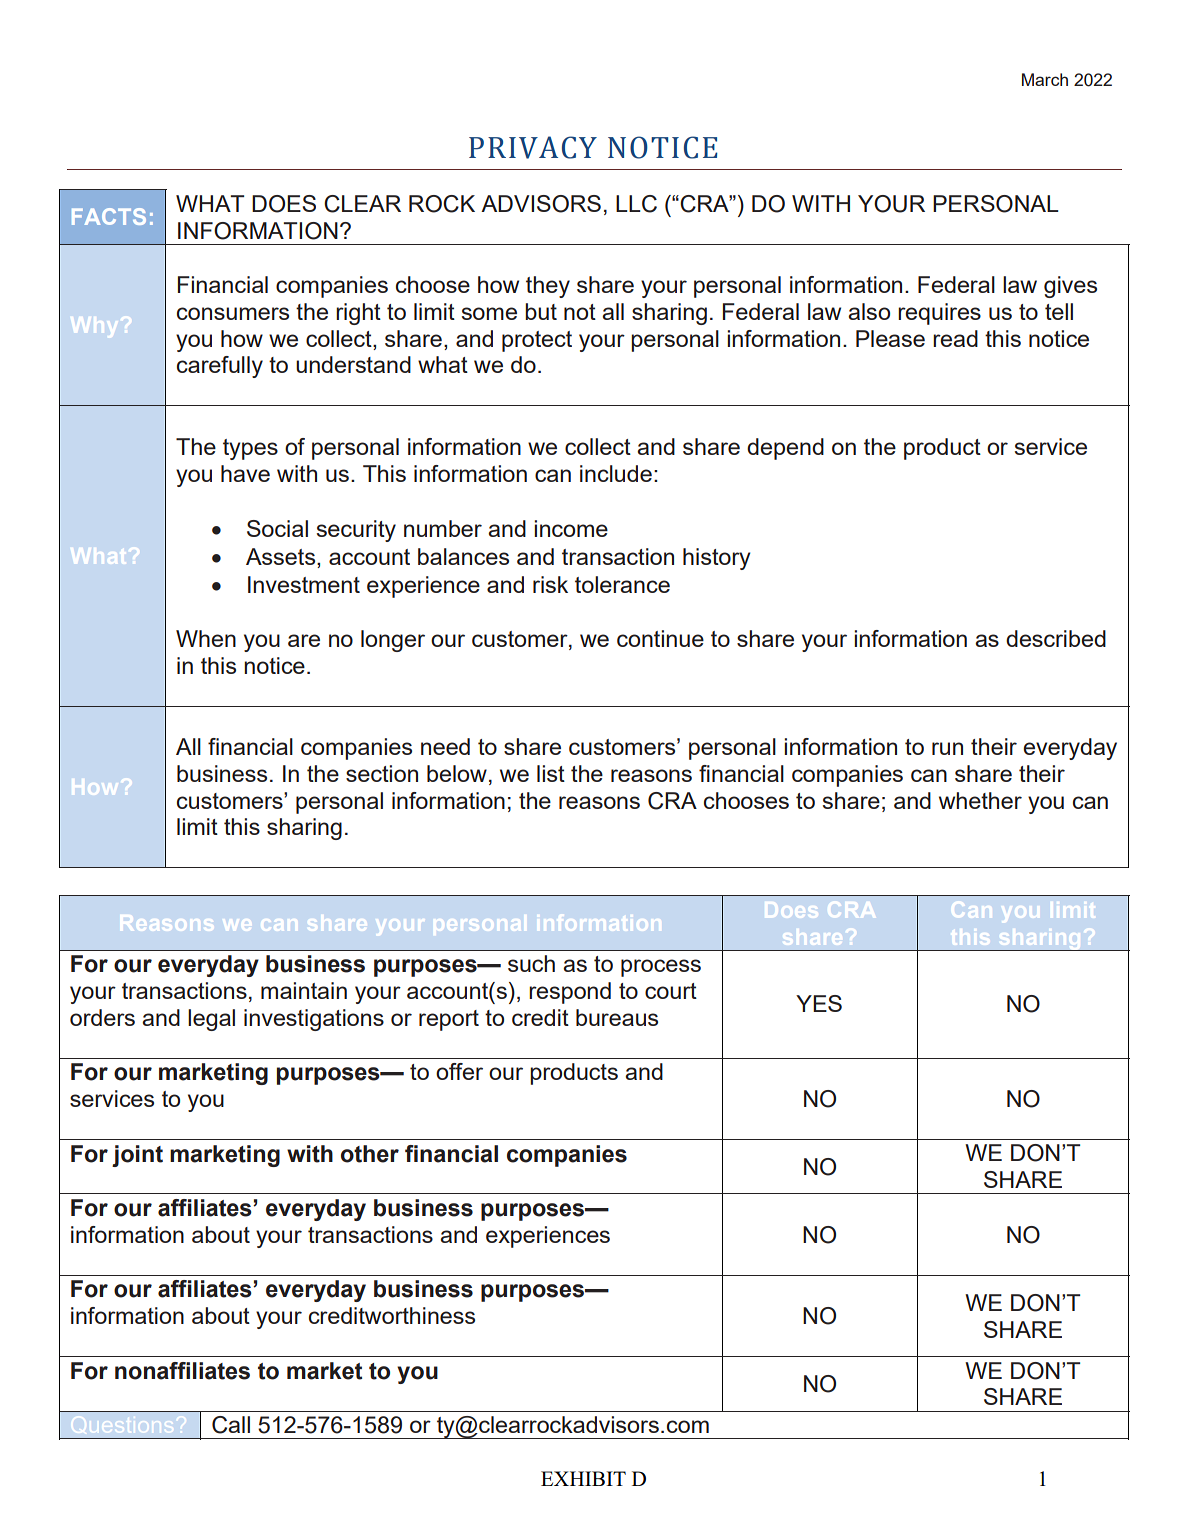 The height and width of the screenshot is (1537, 1188). Describe the element at coordinates (583, 1478) in the screenshot. I see `EXHIBIT` at that location.
